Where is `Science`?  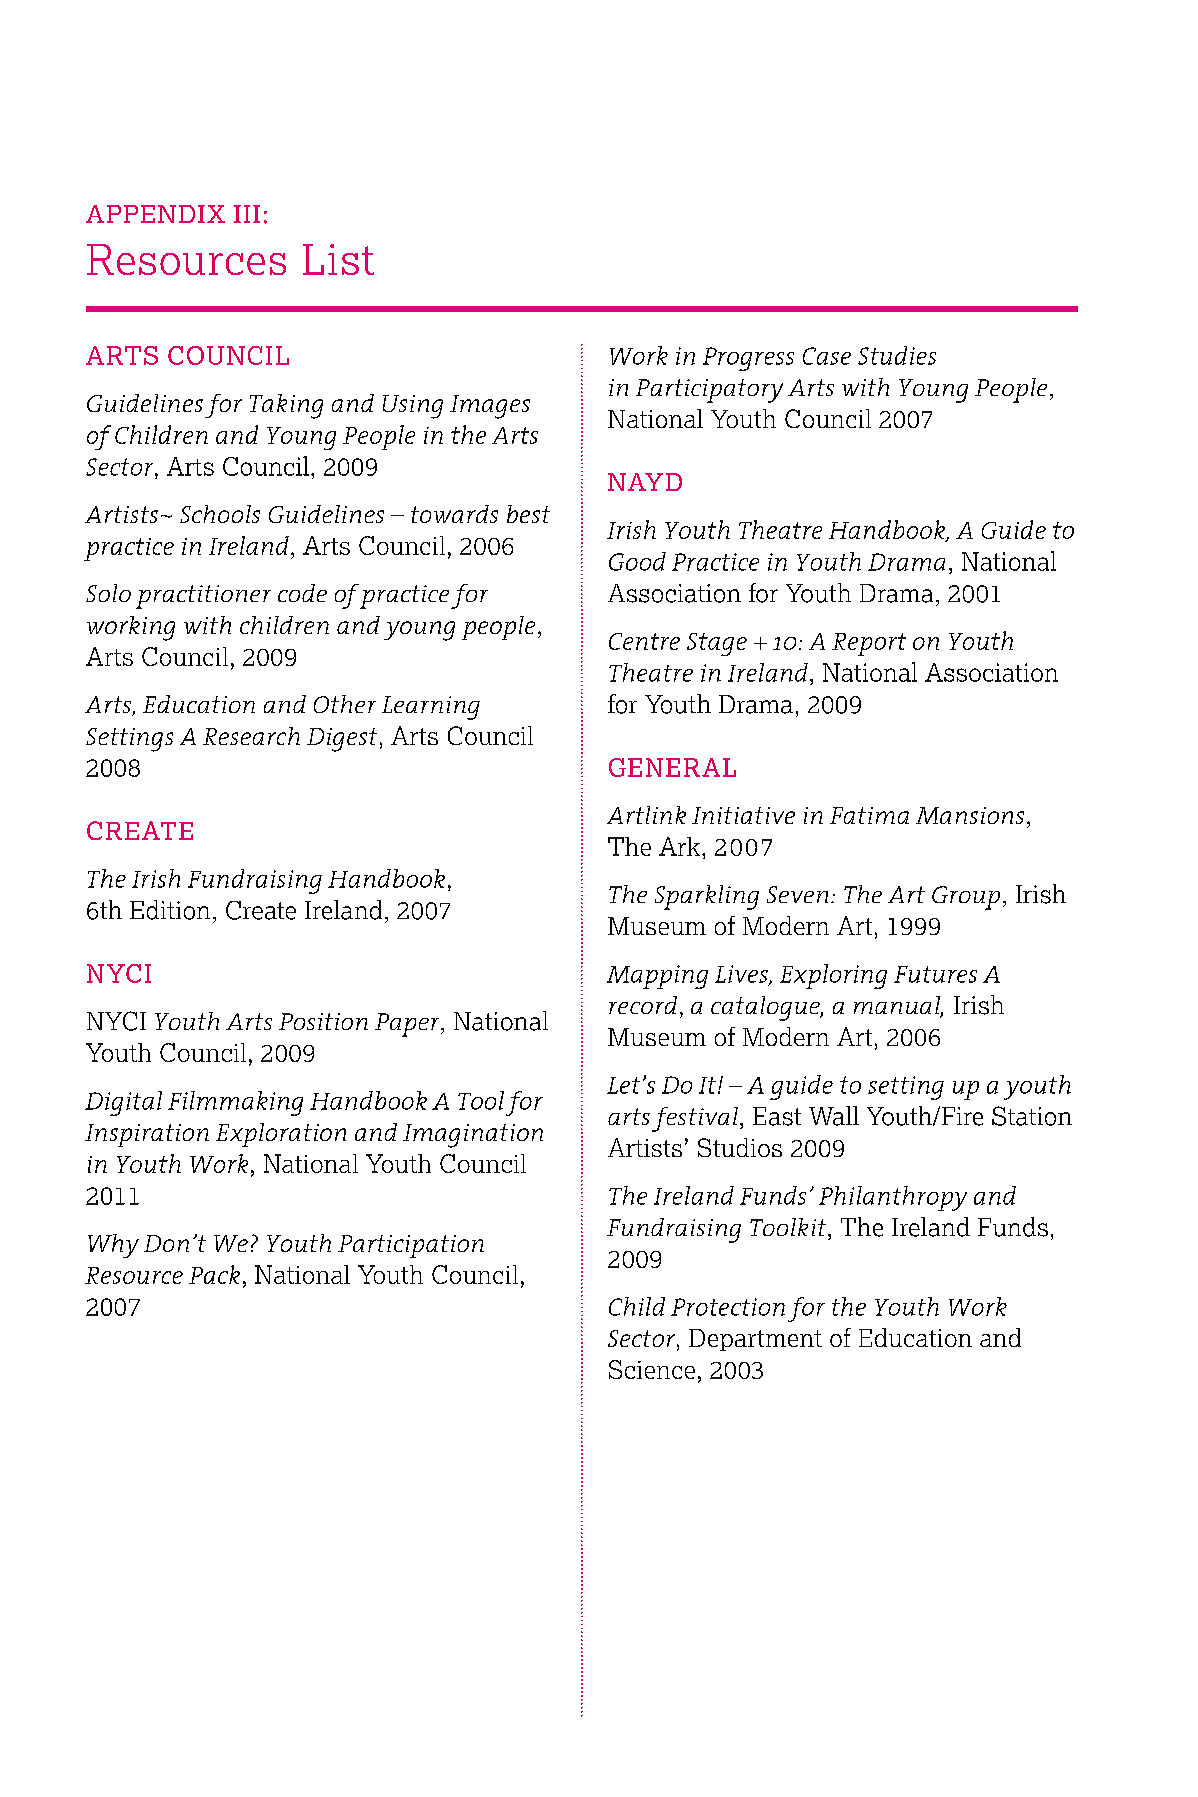 Science is located at coordinates (652, 1369).
